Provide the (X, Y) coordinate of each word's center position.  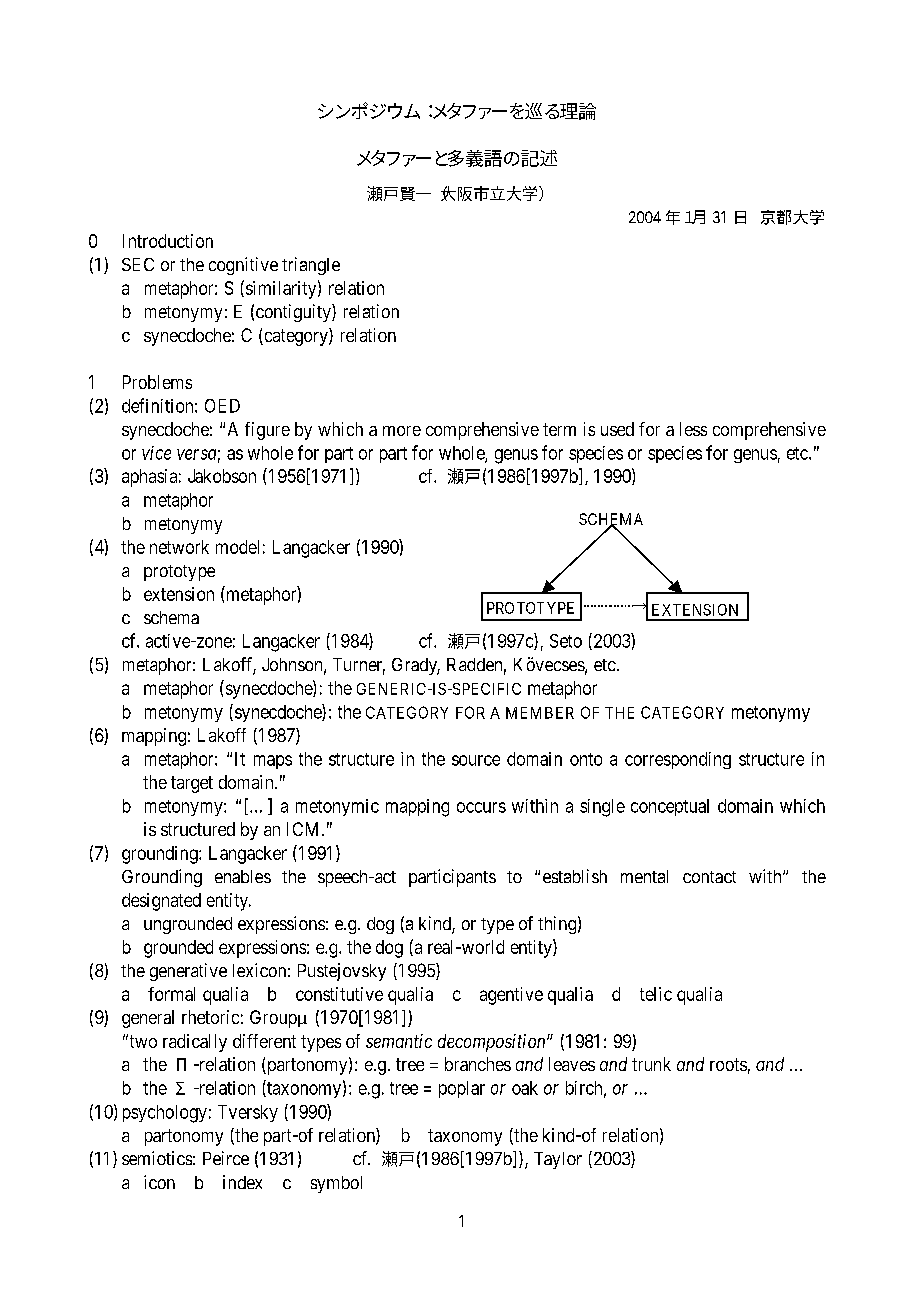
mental (644, 876)
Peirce (226, 1158)
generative (188, 972)
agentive (511, 996)
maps (273, 762)
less (693, 429)
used (617, 429)
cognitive (243, 266)
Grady (416, 666)
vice (156, 453)
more (402, 431)
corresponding (678, 760)
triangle (311, 266)
